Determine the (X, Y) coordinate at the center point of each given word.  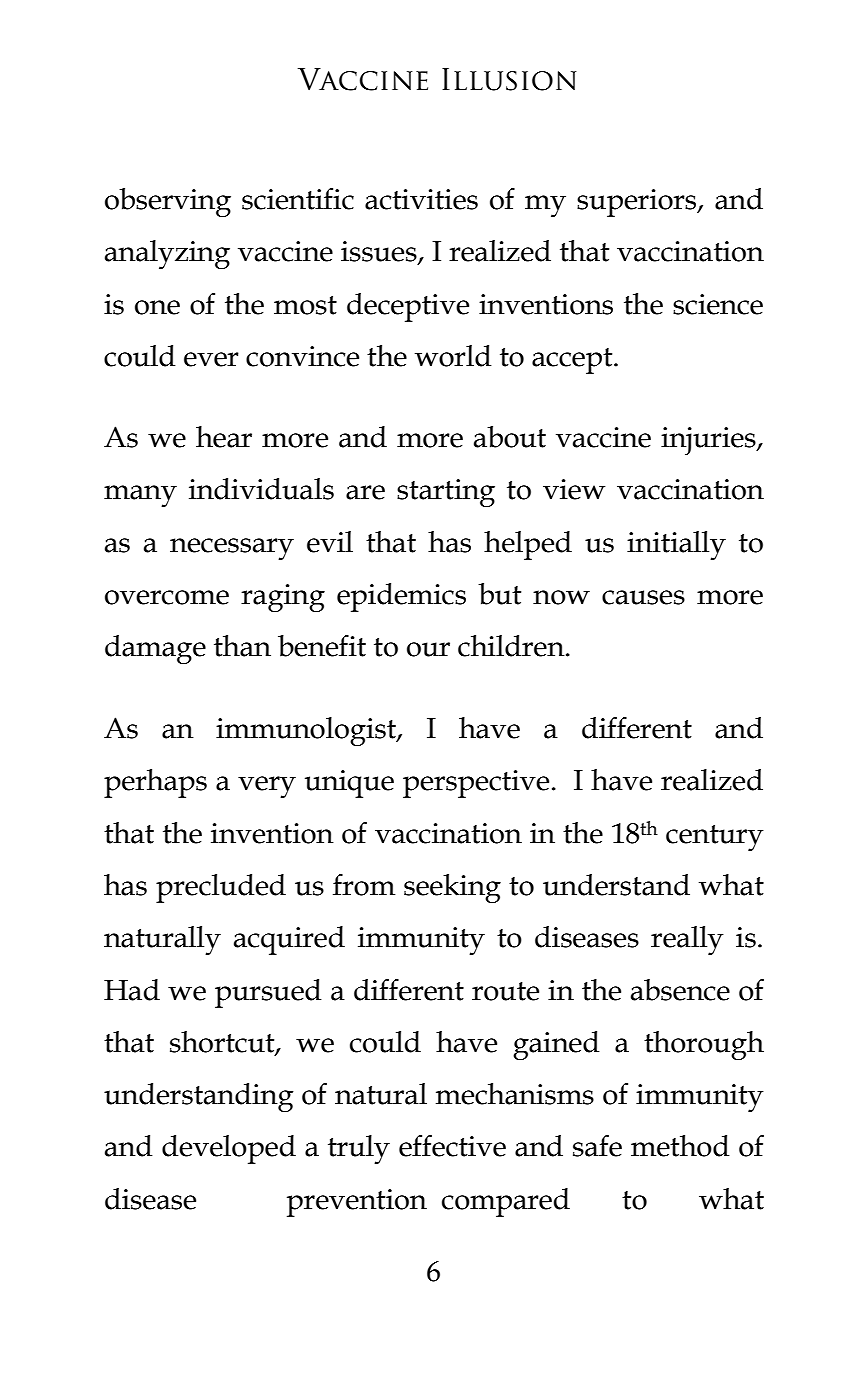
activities (421, 199)
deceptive (408, 307)
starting (446, 493)
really (687, 940)
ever (211, 359)
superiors (638, 203)
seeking (452, 888)
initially (676, 545)
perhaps (155, 783)
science (718, 304)
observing (168, 202)
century (715, 838)
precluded (221, 888)
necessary (232, 549)
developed (229, 1149)
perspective (476, 784)
